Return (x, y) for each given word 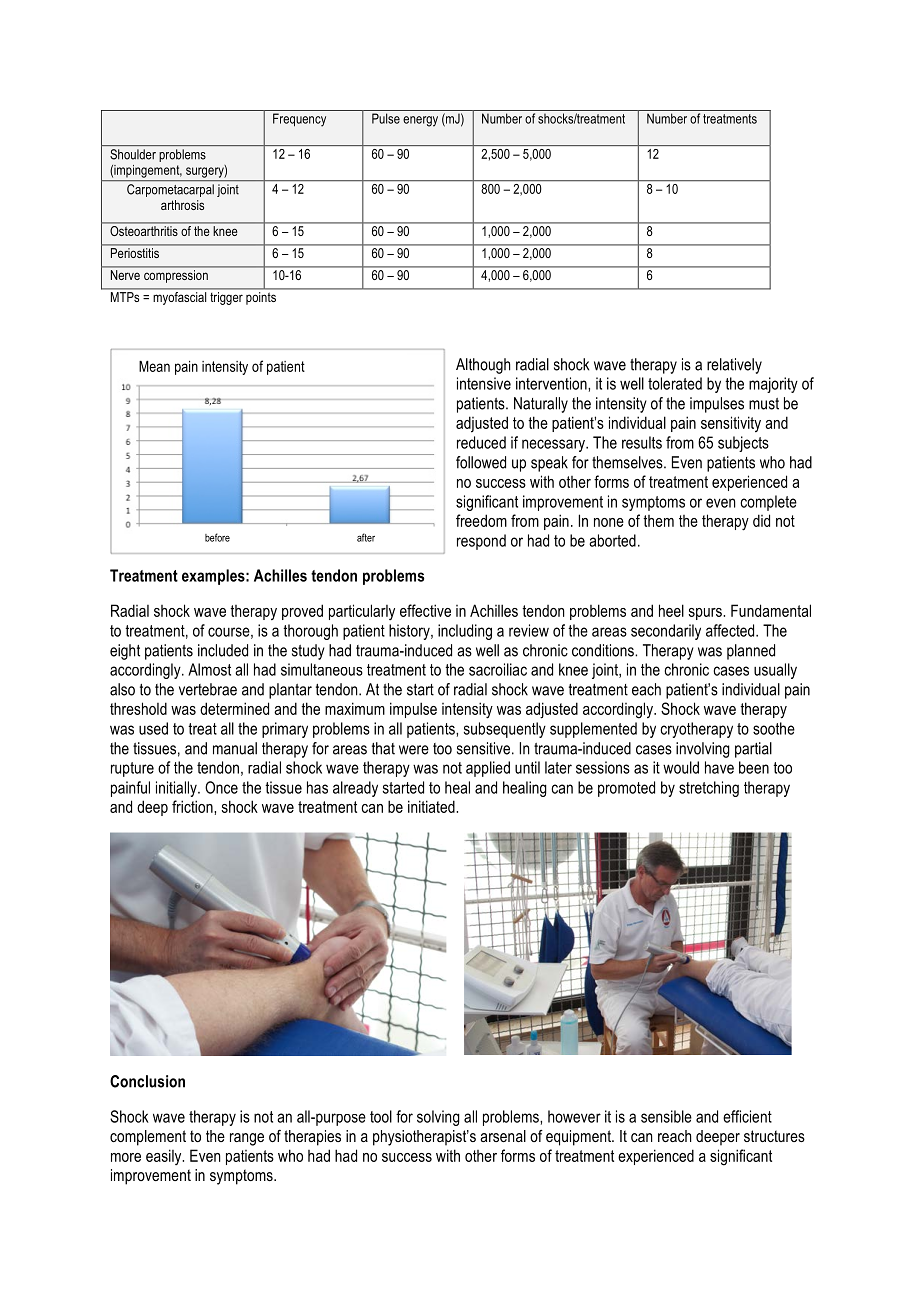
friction (193, 806)
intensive (484, 383)
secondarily (666, 632)
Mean (154, 366)
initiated (432, 806)
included (223, 650)
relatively (734, 366)
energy (420, 121)
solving (438, 1118)
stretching (709, 789)
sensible (666, 1116)
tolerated (675, 383)
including (465, 632)
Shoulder (133, 154)
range (247, 1139)
